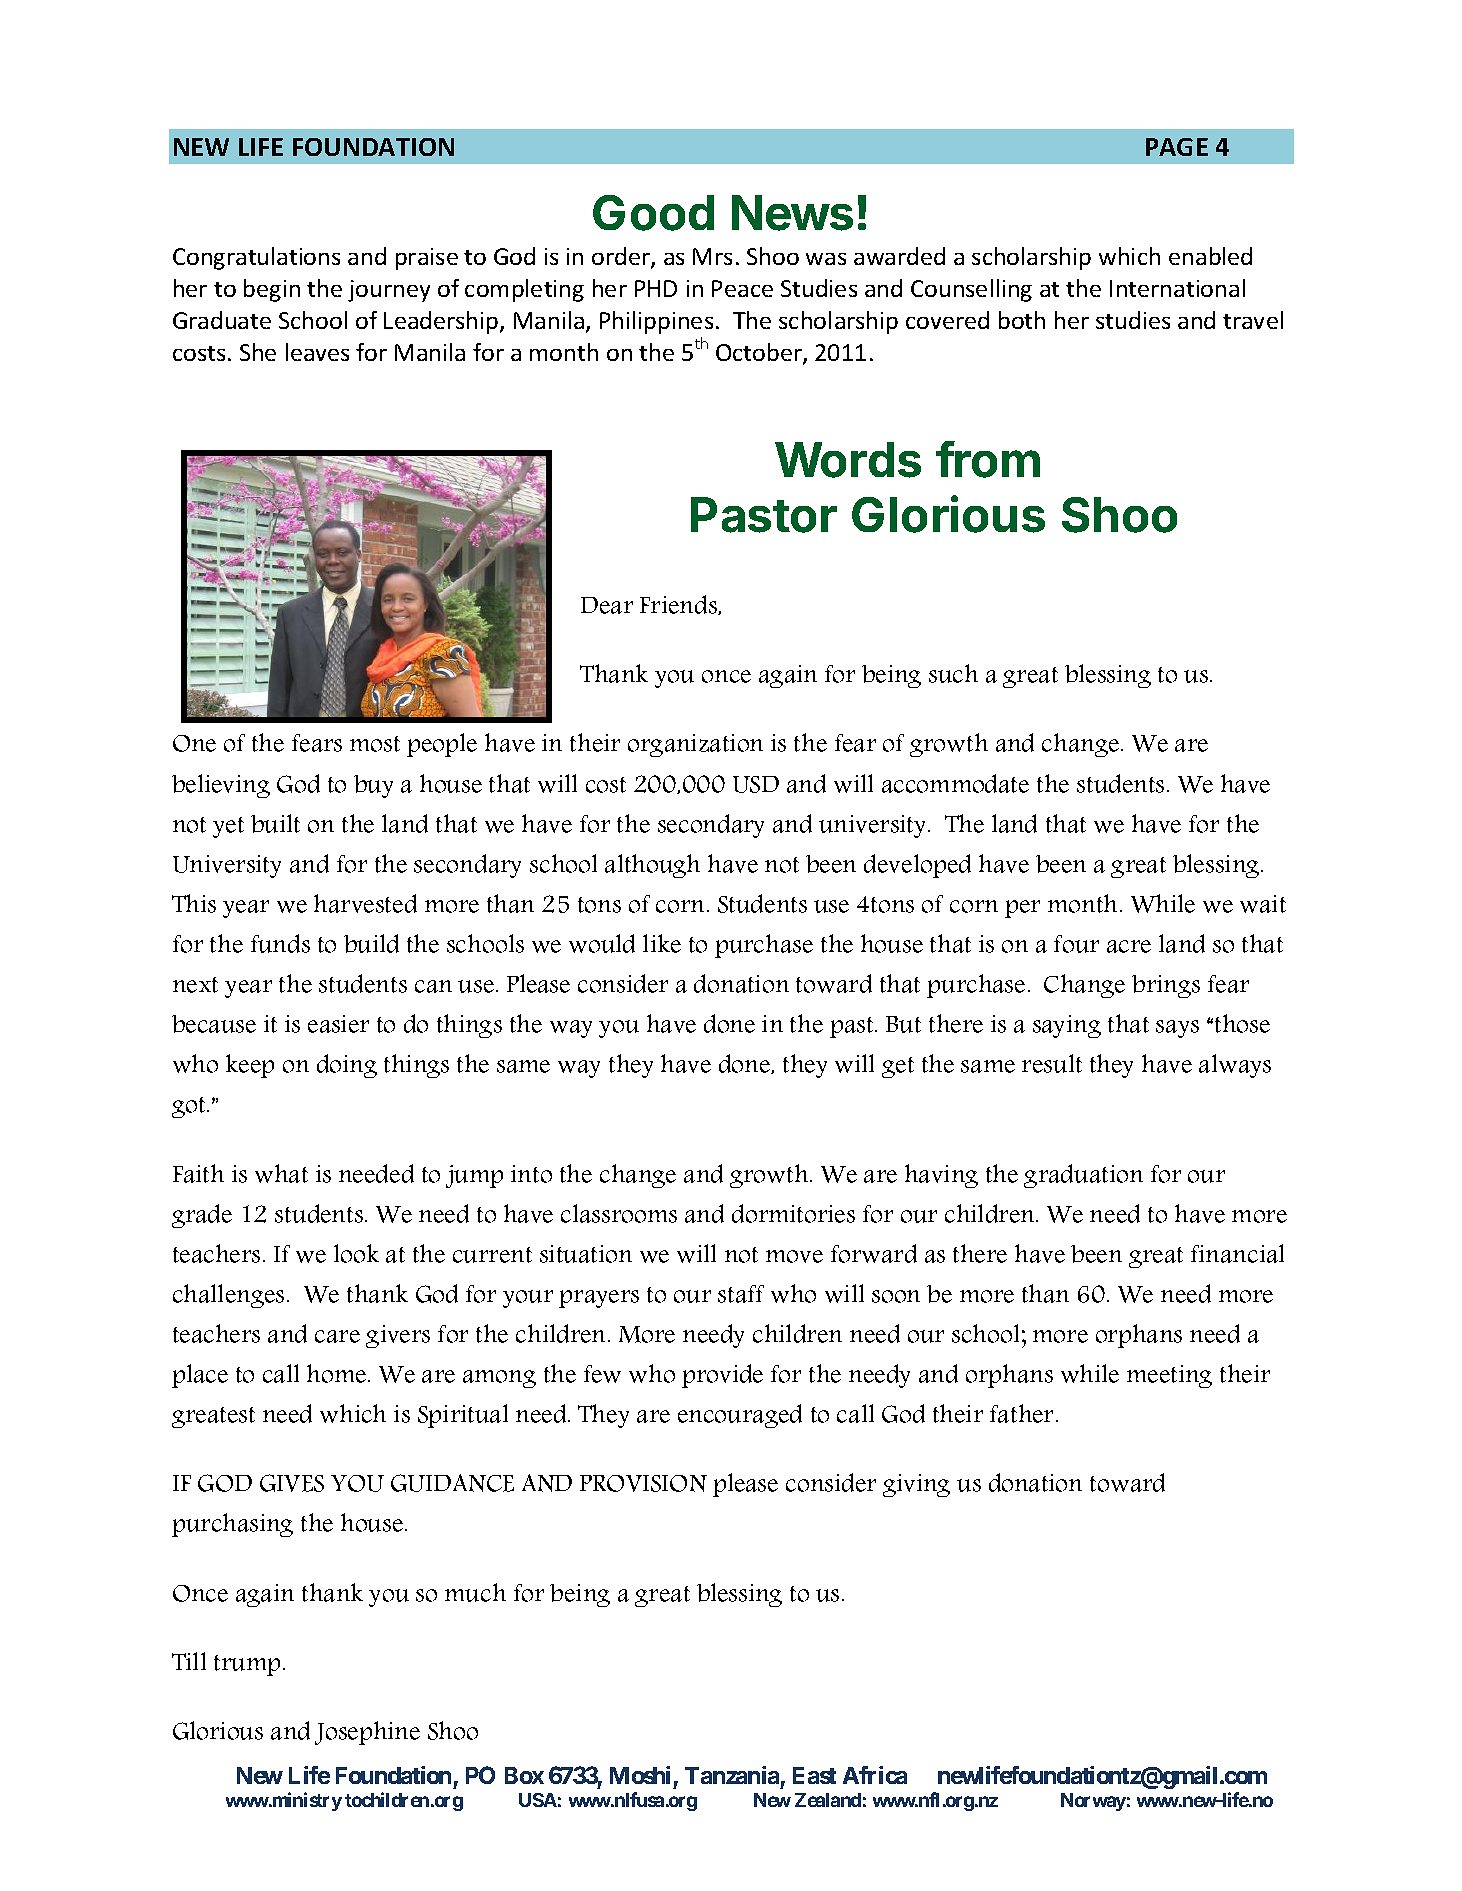 This screenshot has width=1462, height=1891. What do you see at coordinates (256, 258) in the screenshot?
I see `Congratulations` at bounding box center [256, 258].
